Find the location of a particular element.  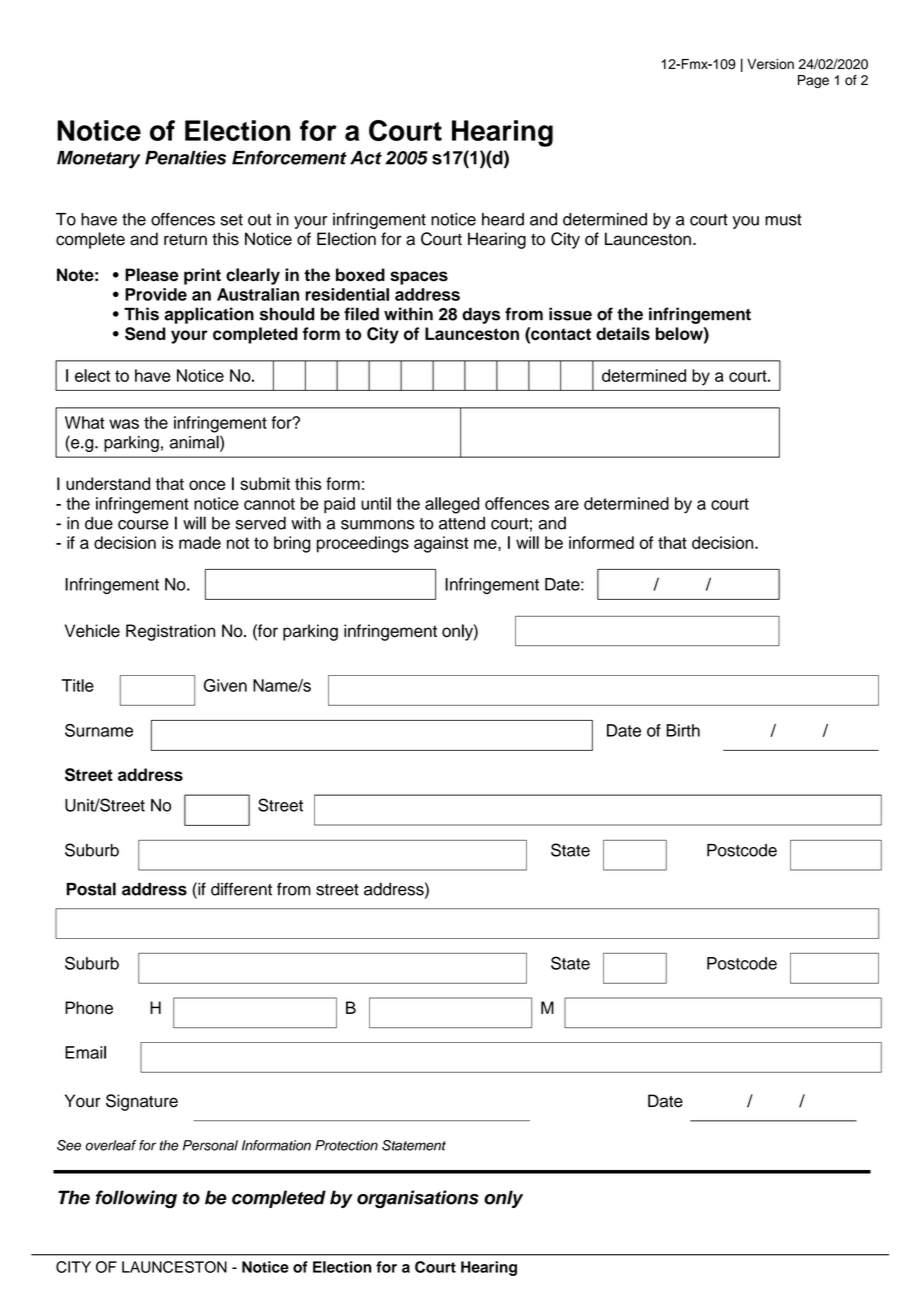

Enforcement is located at coordinates (289, 157).
